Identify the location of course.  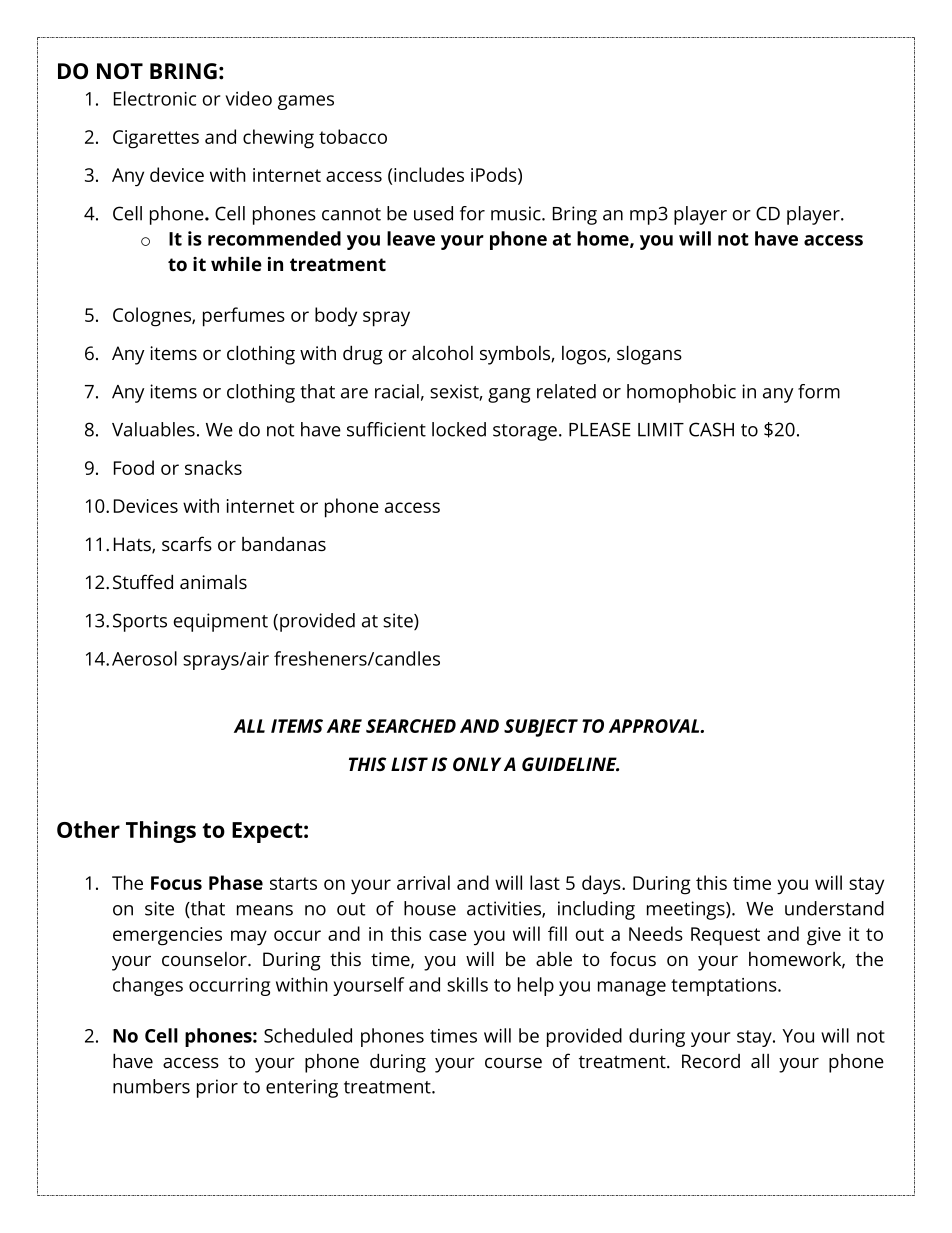
(513, 1063).
